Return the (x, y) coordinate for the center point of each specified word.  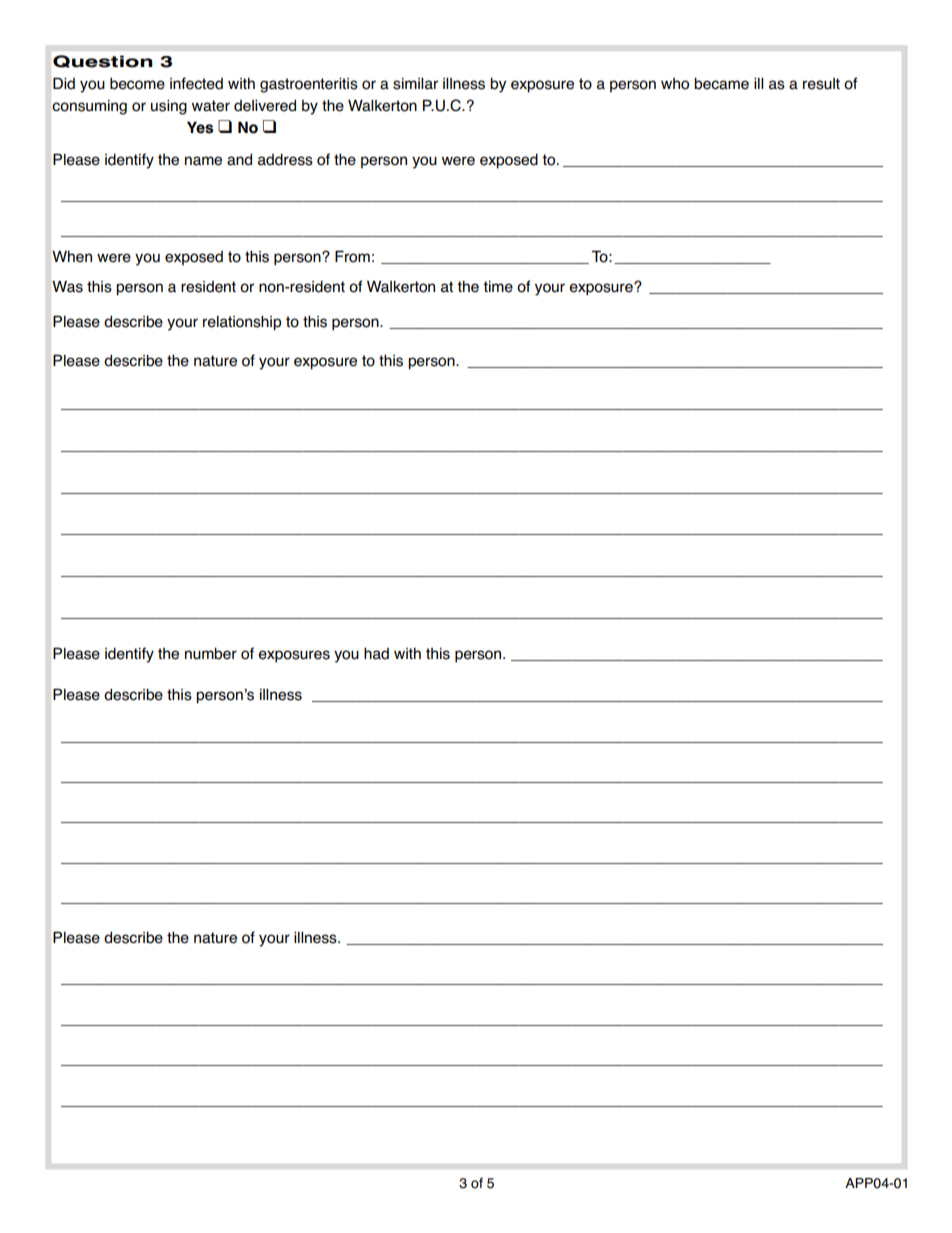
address (285, 159)
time (498, 287)
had (376, 653)
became (721, 83)
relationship (242, 323)
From (352, 256)
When (72, 256)
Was (67, 287)
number (211, 653)
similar (415, 84)
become (137, 84)
